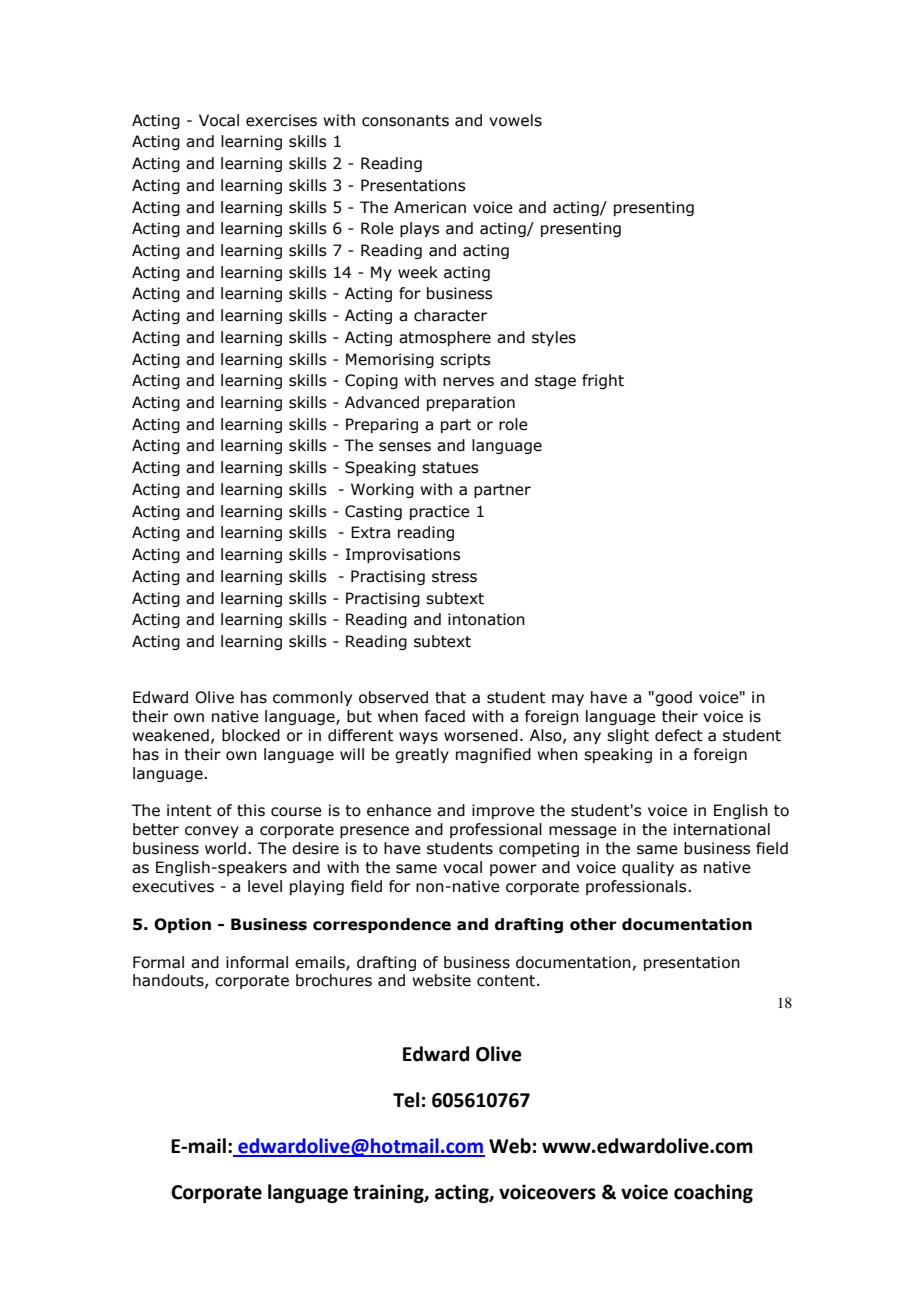 The height and width of the screenshot is (1308, 924). Describe the element at coordinates (713, 1193) in the screenshot. I see `coaching` at that location.
